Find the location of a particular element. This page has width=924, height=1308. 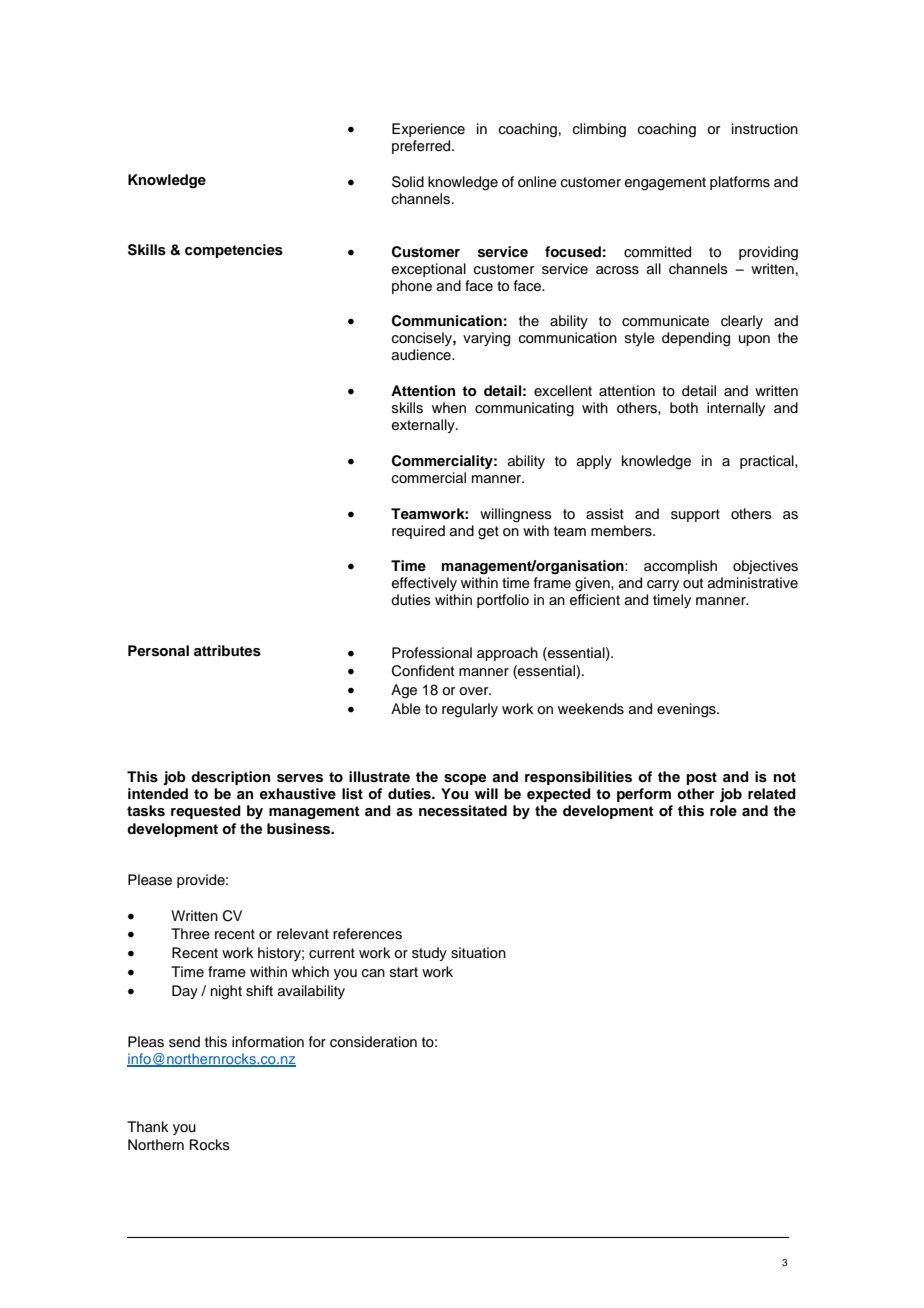

out is located at coordinates (693, 583).
